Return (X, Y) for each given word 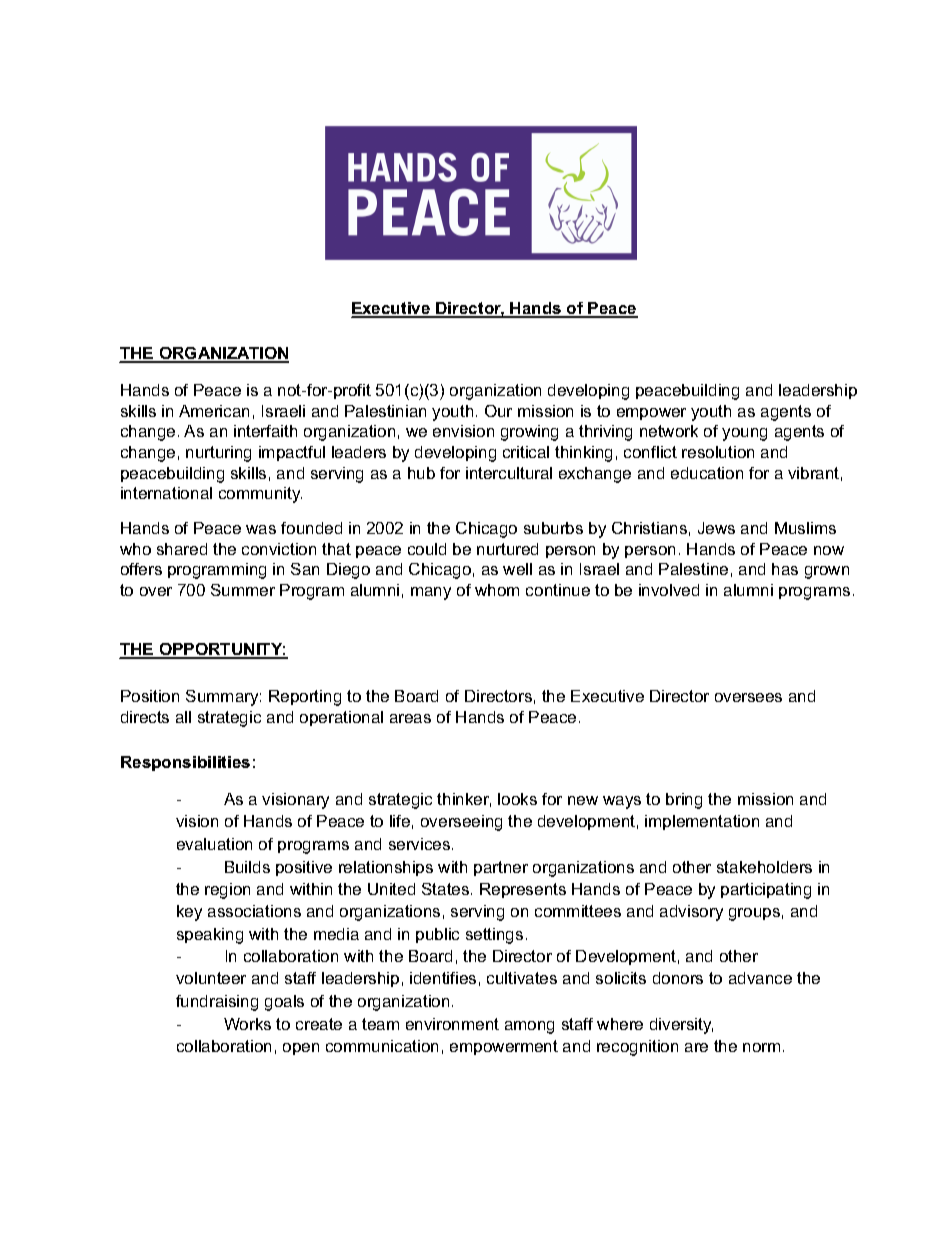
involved (669, 590)
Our (498, 411)
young (744, 434)
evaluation (214, 844)
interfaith (265, 431)
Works (247, 1024)
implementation (702, 822)
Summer (243, 590)
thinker (464, 800)
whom (497, 590)
